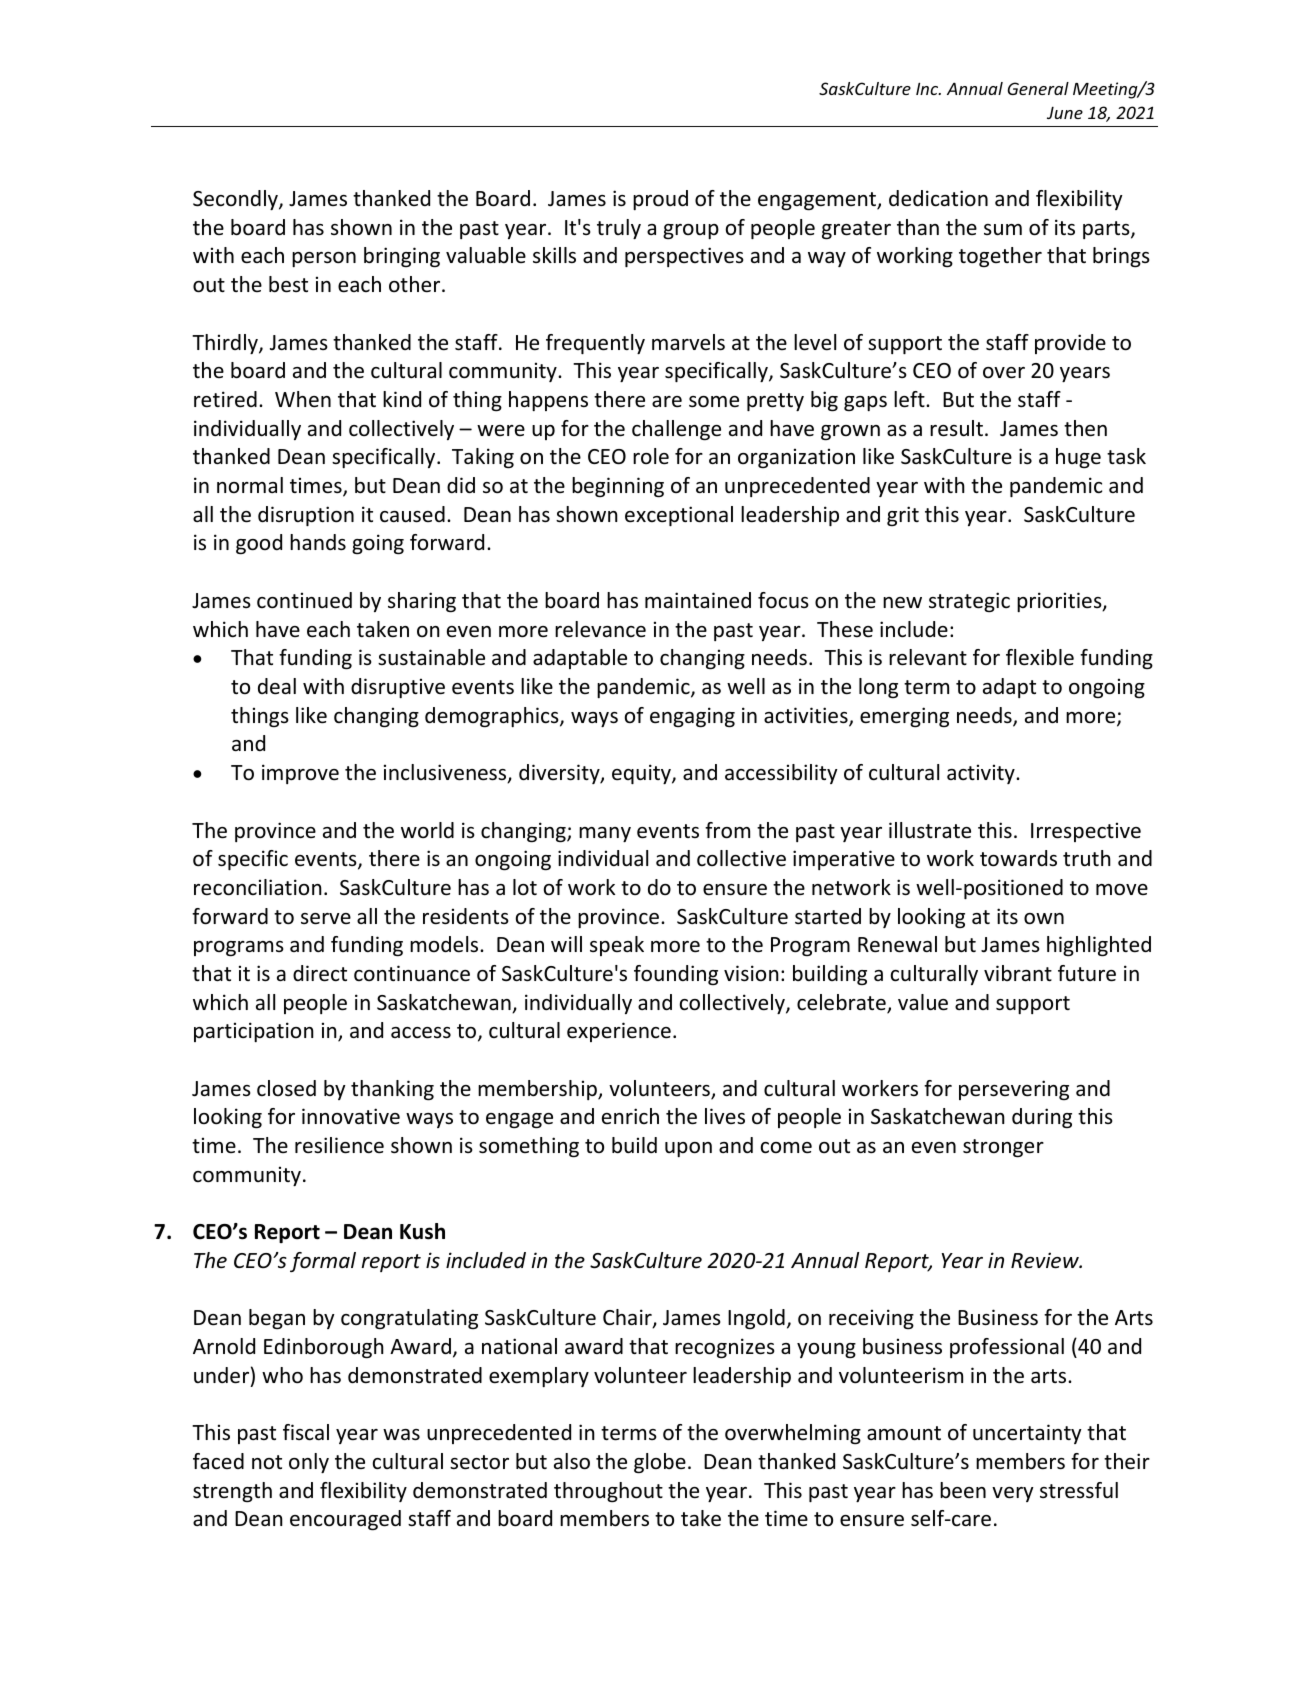 The height and width of the screenshot is (1693, 1309). What do you see at coordinates (1065, 113) in the screenshot?
I see `June` at bounding box center [1065, 113].
